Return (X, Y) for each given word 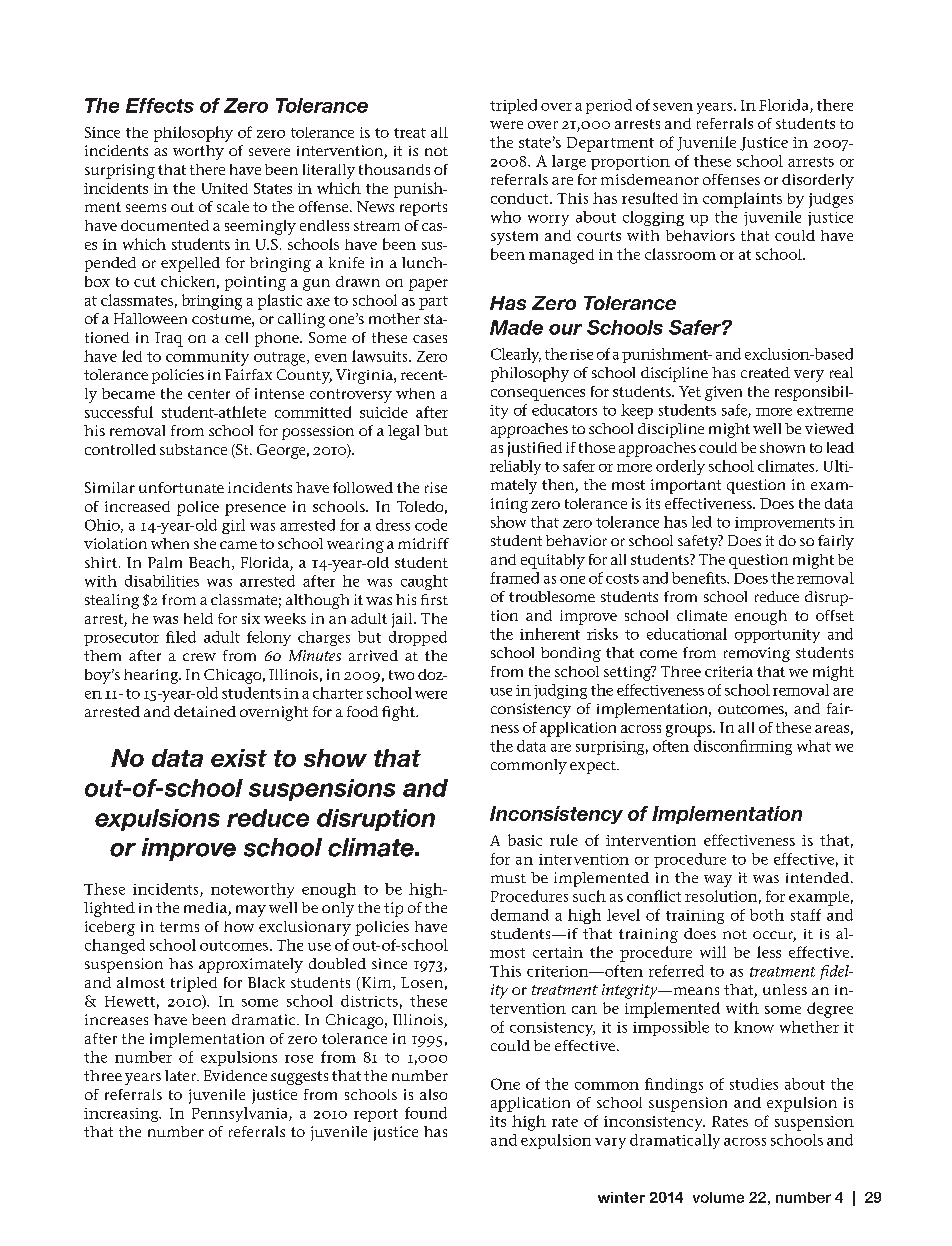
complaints (742, 200)
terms (179, 927)
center (209, 394)
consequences (538, 395)
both (767, 915)
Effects (160, 105)
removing (757, 654)
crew (199, 657)
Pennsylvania (241, 1114)
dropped (418, 638)
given (723, 393)
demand (520, 915)
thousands (394, 169)
